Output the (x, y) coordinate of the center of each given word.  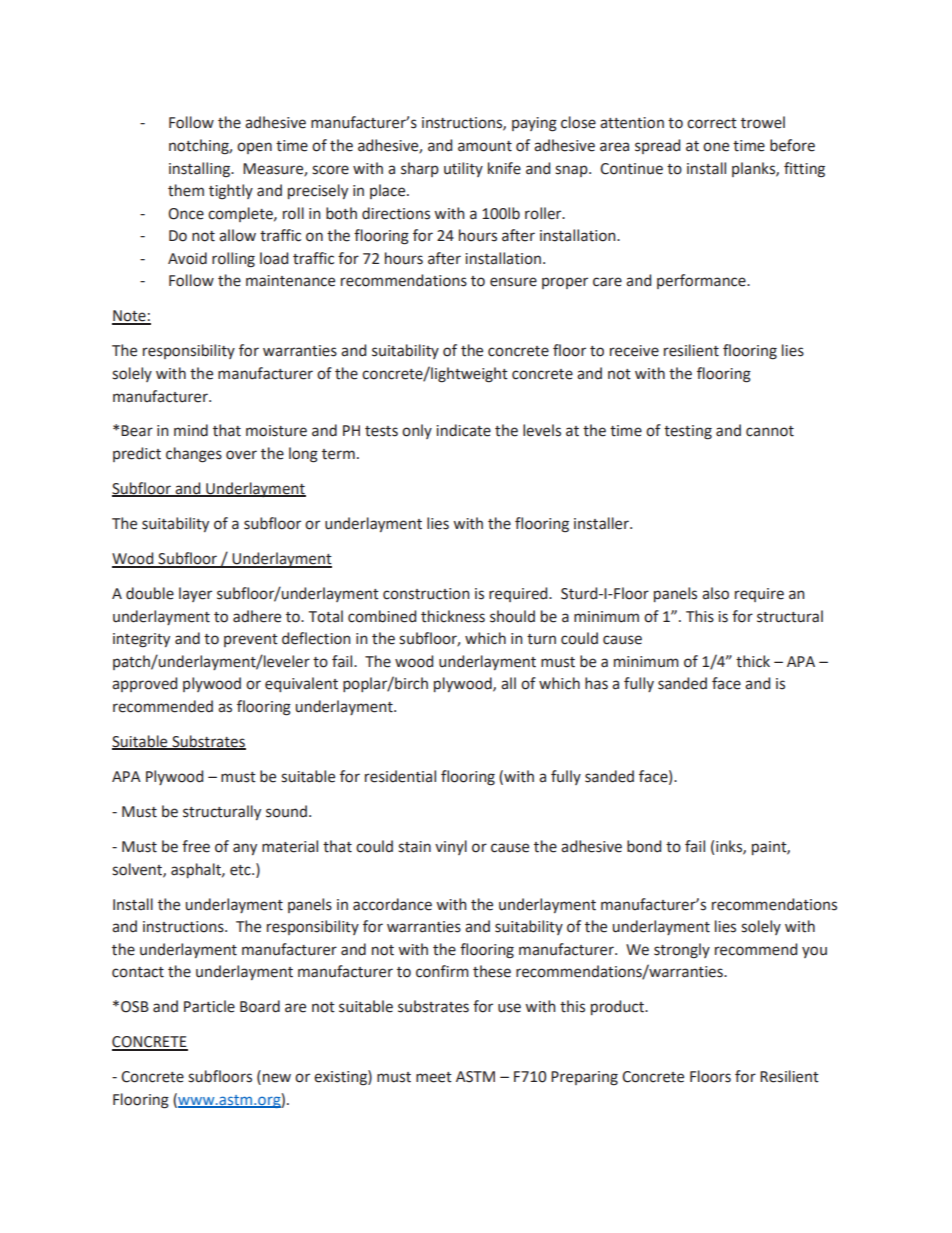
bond (644, 846)
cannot (770, 431)
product (618, 1007)
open (254, 148)
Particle (209, 1006)
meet (434, 1077)
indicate (463, 430)
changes (194, 455)
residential (400, 776)
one (716, 147)
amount (485, 146)
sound (286, 811)
